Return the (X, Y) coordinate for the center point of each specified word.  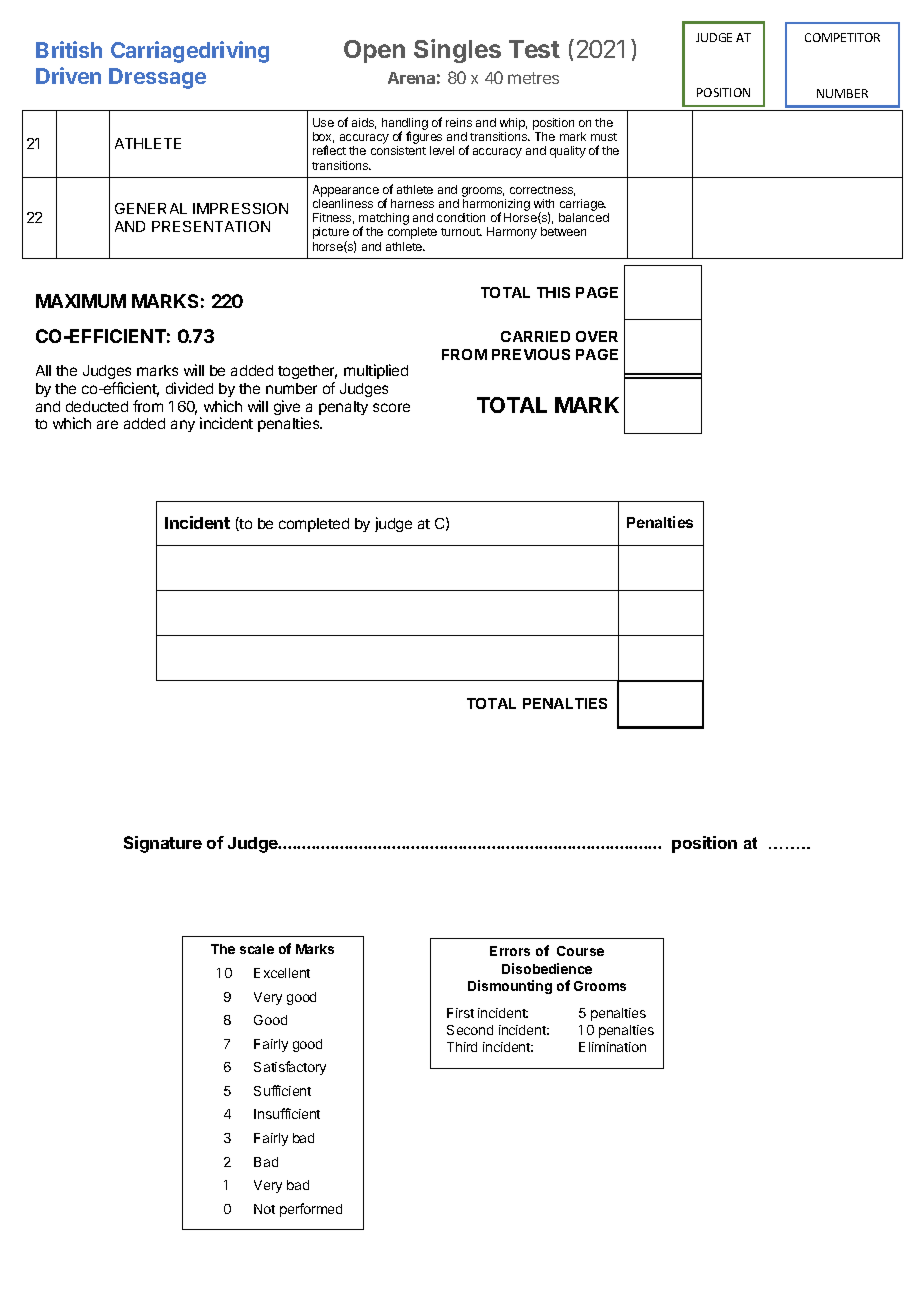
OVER (597, 336)
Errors (510, 951)
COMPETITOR (842, 37)
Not (264, 1209)
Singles (457, 51)
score (391, 407)
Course (580, 951)
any (183, 426)
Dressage (157, 78)
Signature (163, 844)
